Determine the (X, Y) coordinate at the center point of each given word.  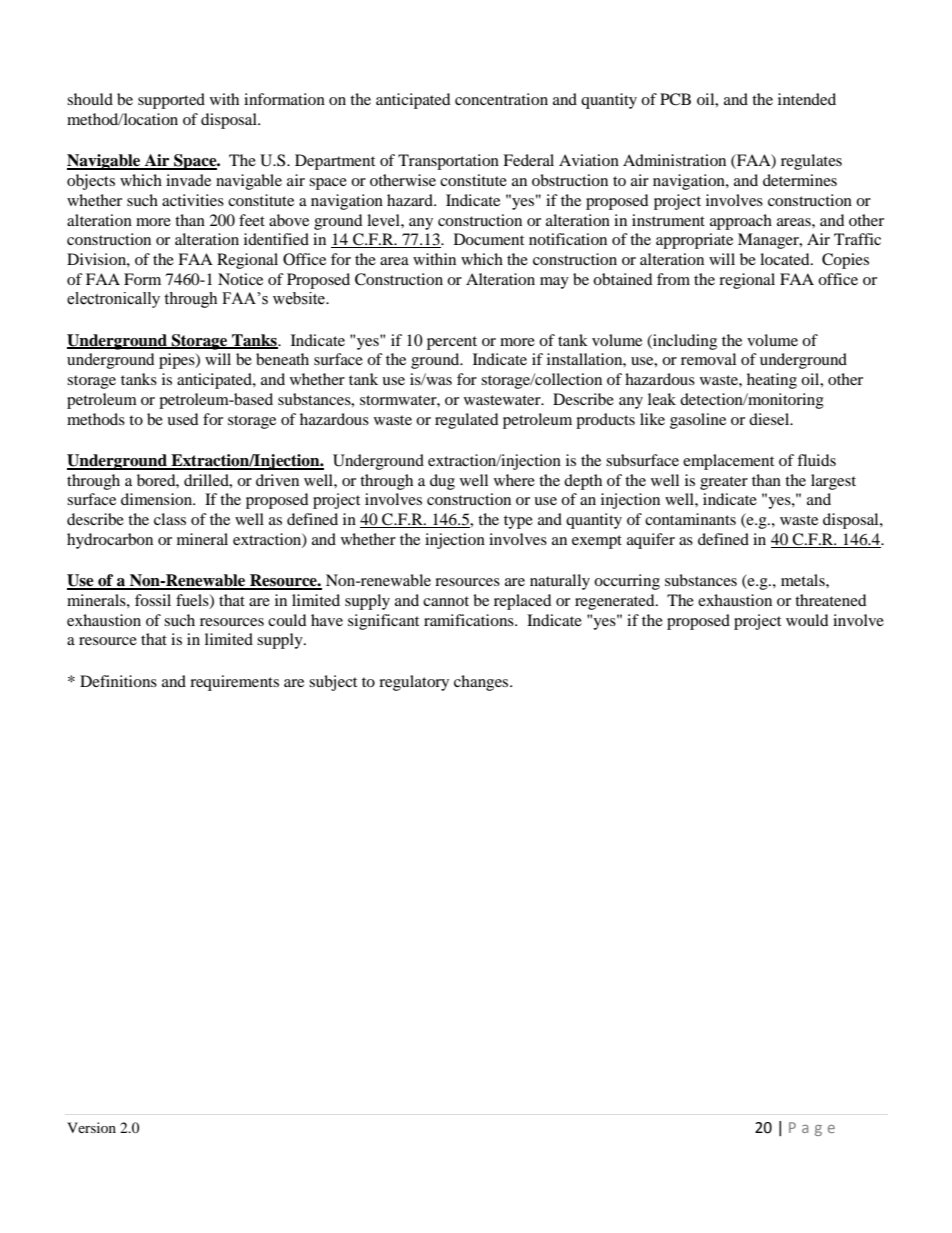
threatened (831, 600)
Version (91, 1127)
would (807, 620)
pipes (178, 361)
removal (708, 359)
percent (452, 343)
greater (724, 483)
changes (482, 683)
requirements (234, 683)
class (170, 519)
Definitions (118, 681)
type (518, 522)
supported (171, 101)
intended (807, 99)
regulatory (414, 683)
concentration (501, 99)
